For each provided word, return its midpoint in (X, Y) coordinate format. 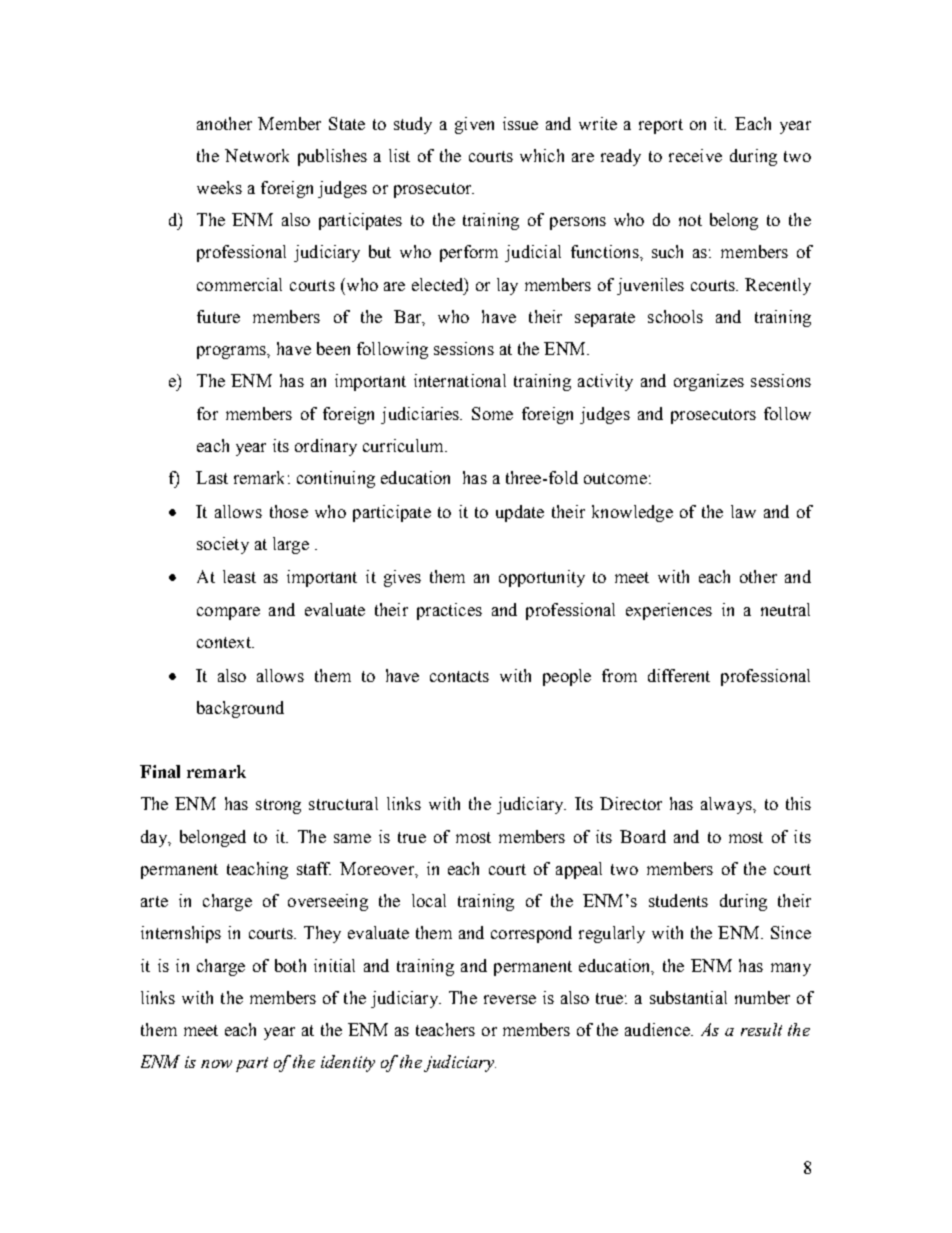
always (727, 805)
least (239, 576)
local (429, 900)
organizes (709, 382)
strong (278, 806)
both (290, 965)
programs (232, 352)
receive (695, 155)
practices (449, 611)
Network (257, 155)
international (460, 380)
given (474, 125)
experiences (669, 611)
